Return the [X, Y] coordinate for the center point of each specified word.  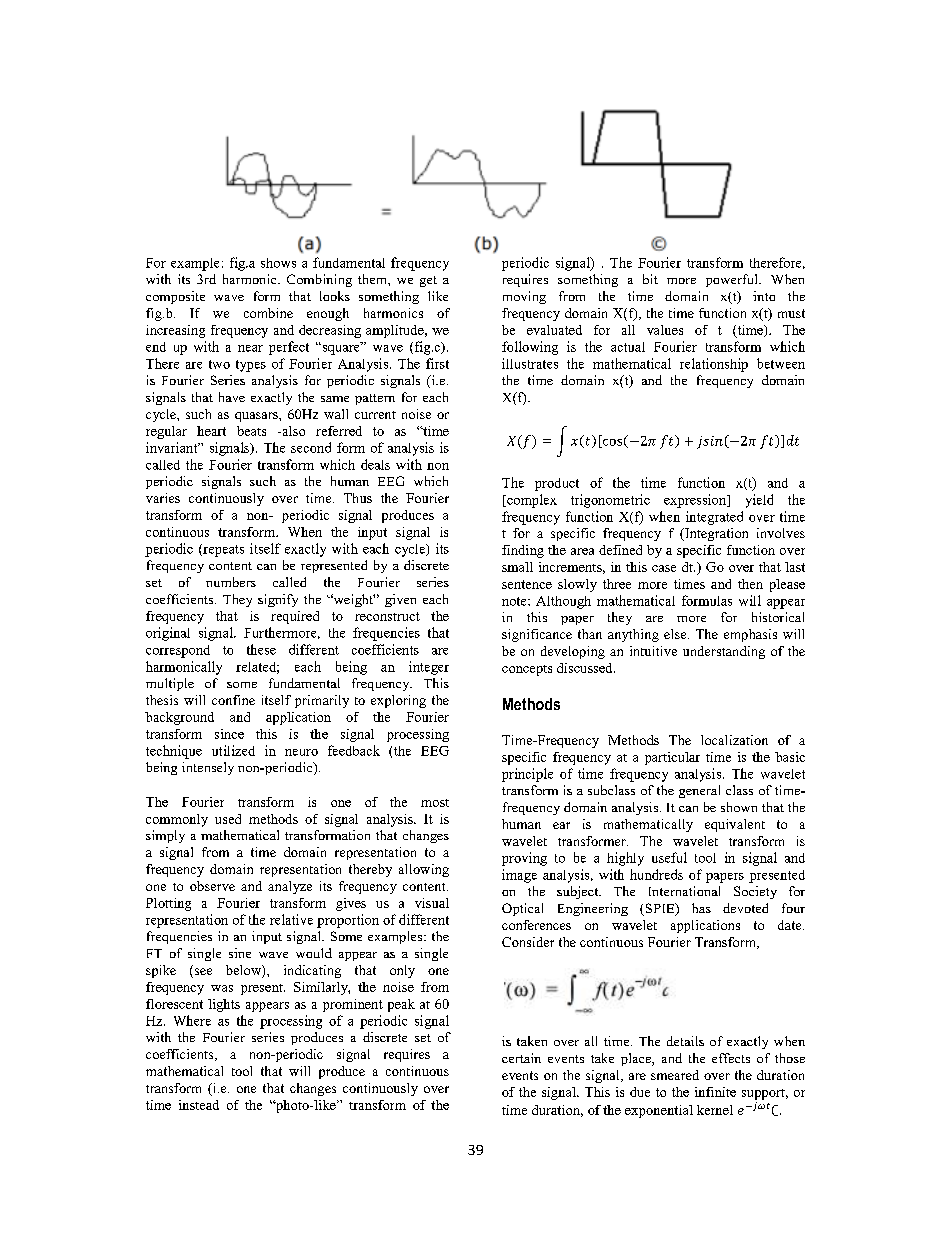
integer [429, 668]
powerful [733, 280]
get [428, 281]
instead [199, 1105]
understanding [724, 652]
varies [163, 498]
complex [531, 501]
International [684, 891]
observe [212, 886]
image [519, 876]
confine [233, 700]
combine [268, 313]
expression [696, 501]
